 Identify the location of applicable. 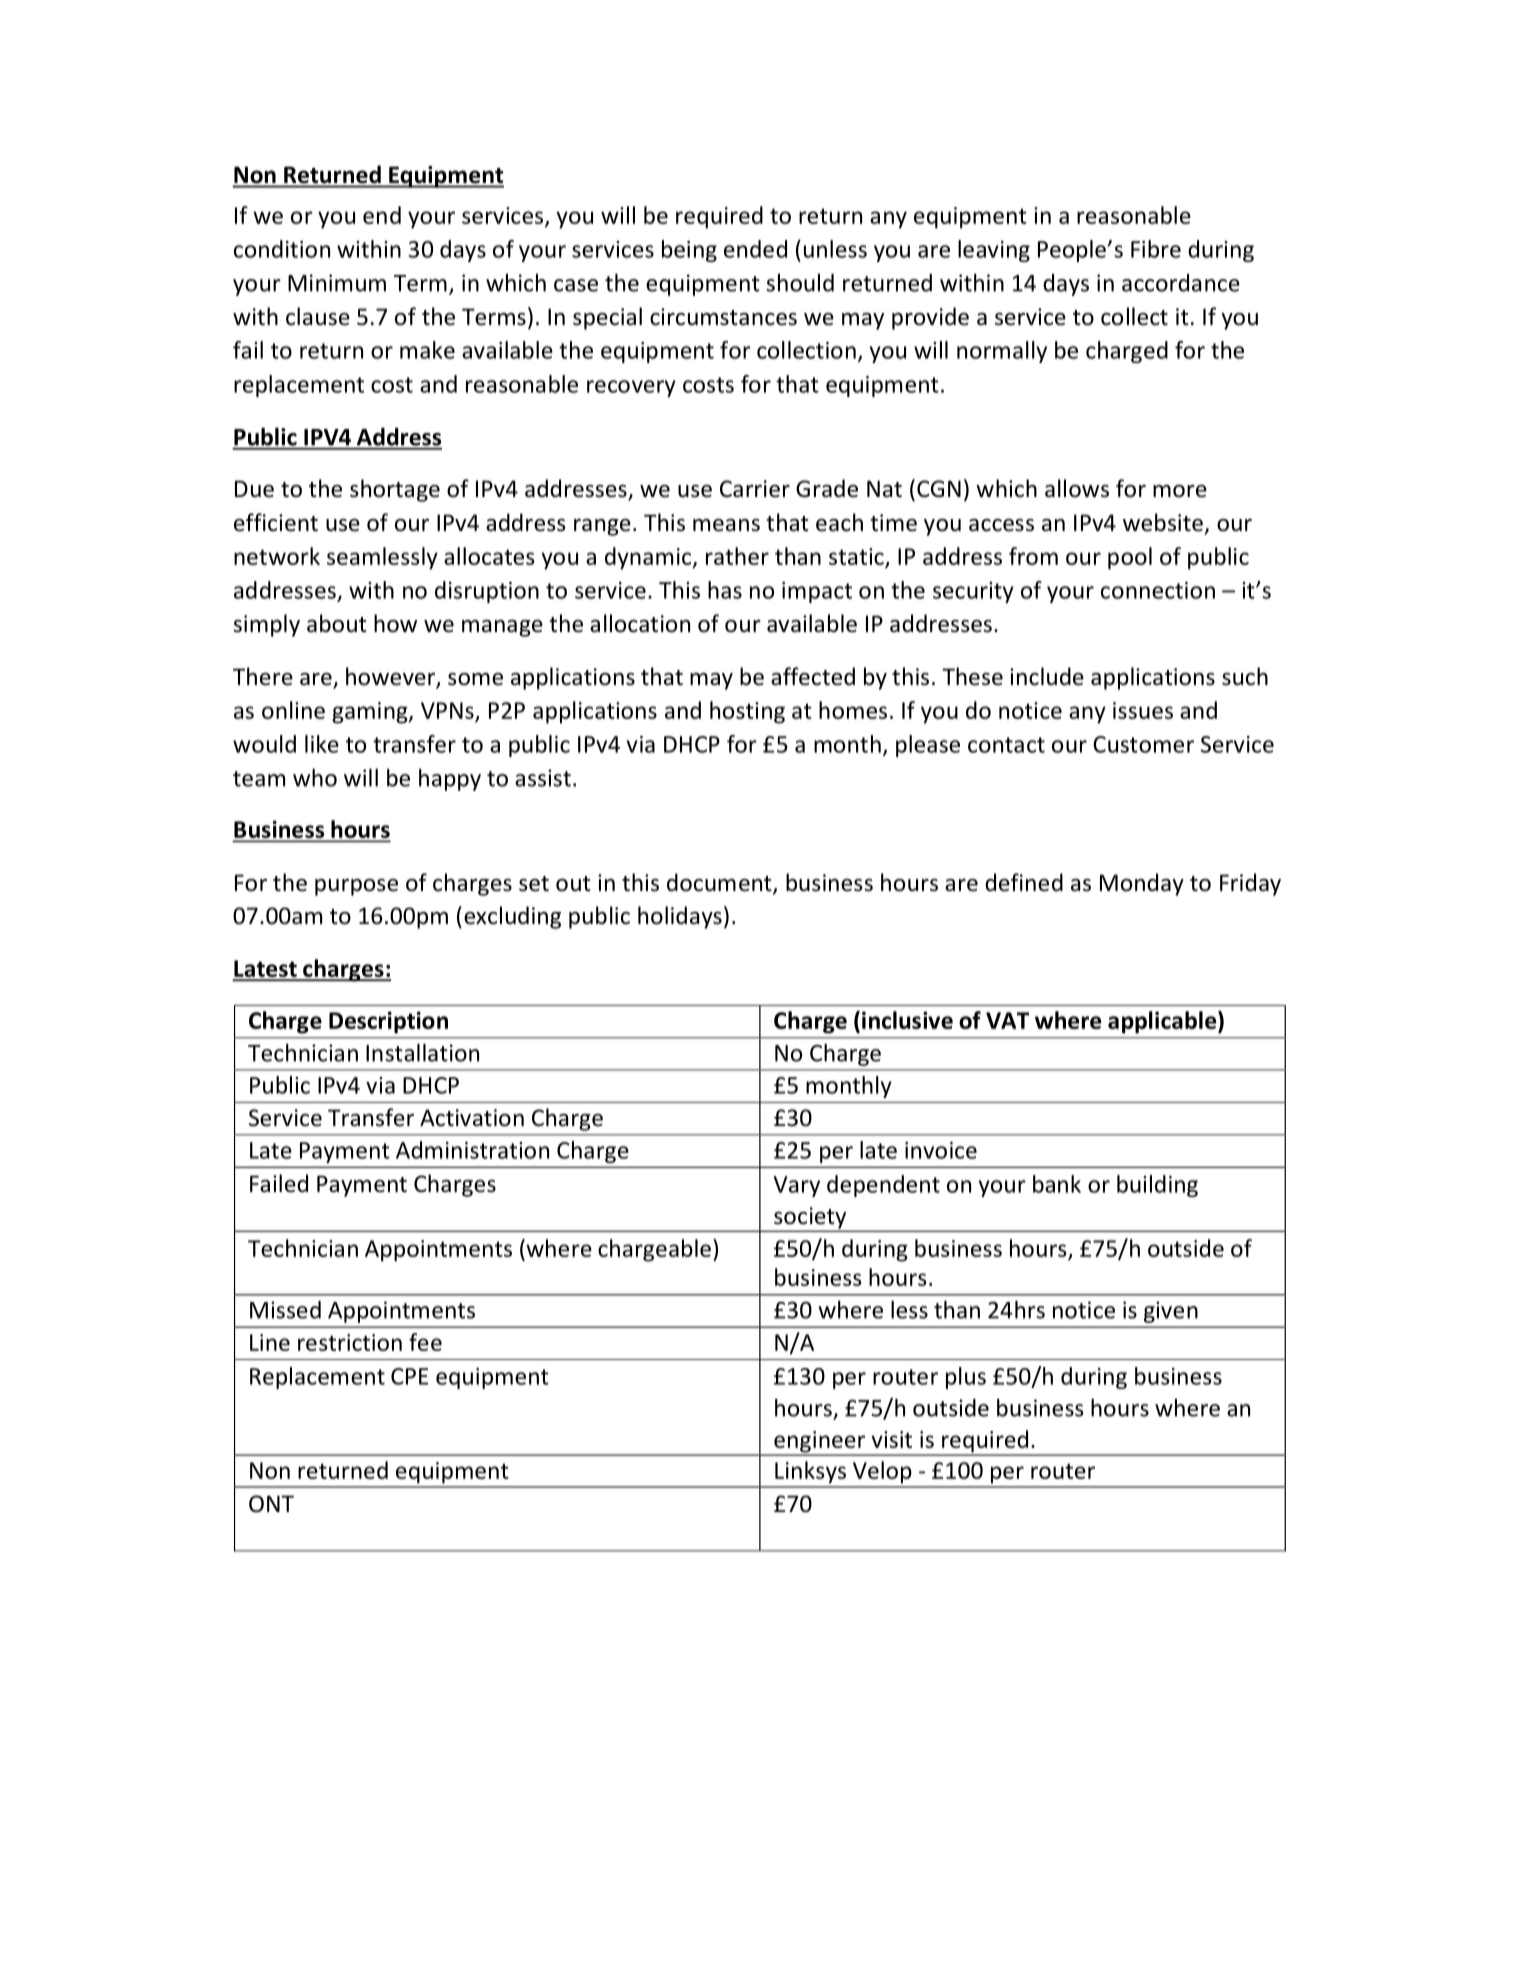
(1163, 1022).
